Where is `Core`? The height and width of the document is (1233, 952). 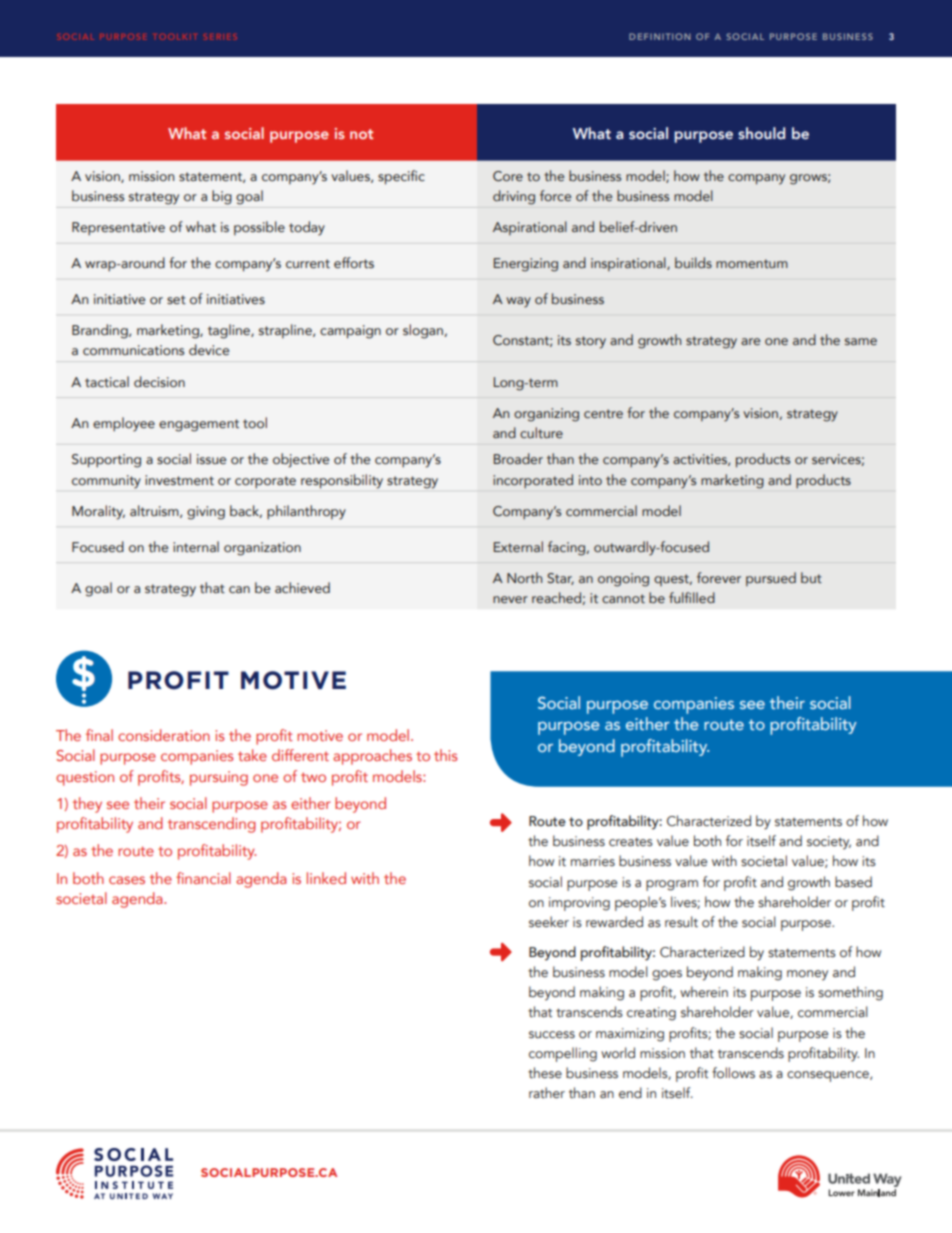
Core is located at coordinates (508, 176).
